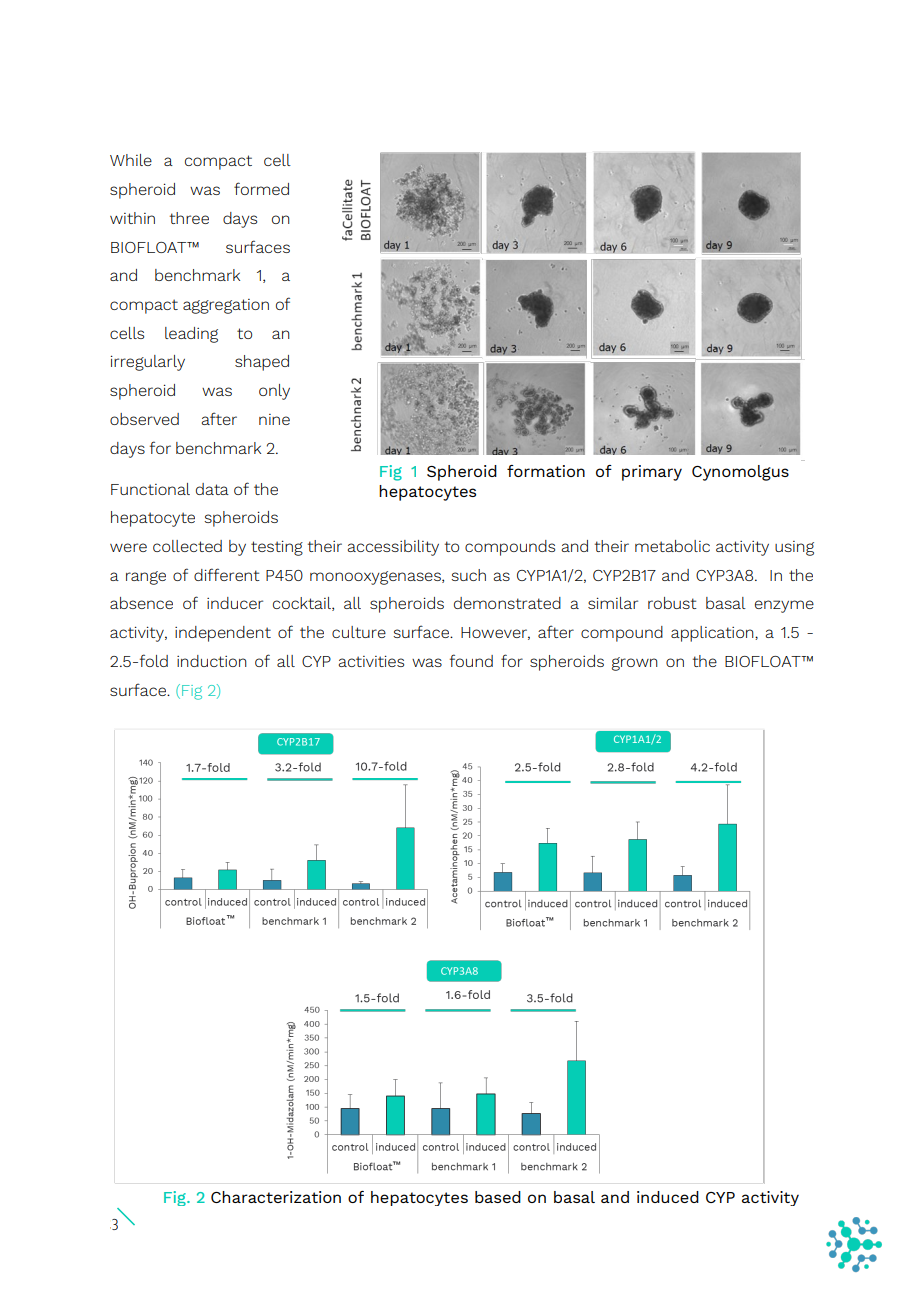 The height and width of the screenshot is (1308, 924). What do you see at coordinates (261, 188) in the screenshot?
I see `formed` at bounding box center [261, 188].
